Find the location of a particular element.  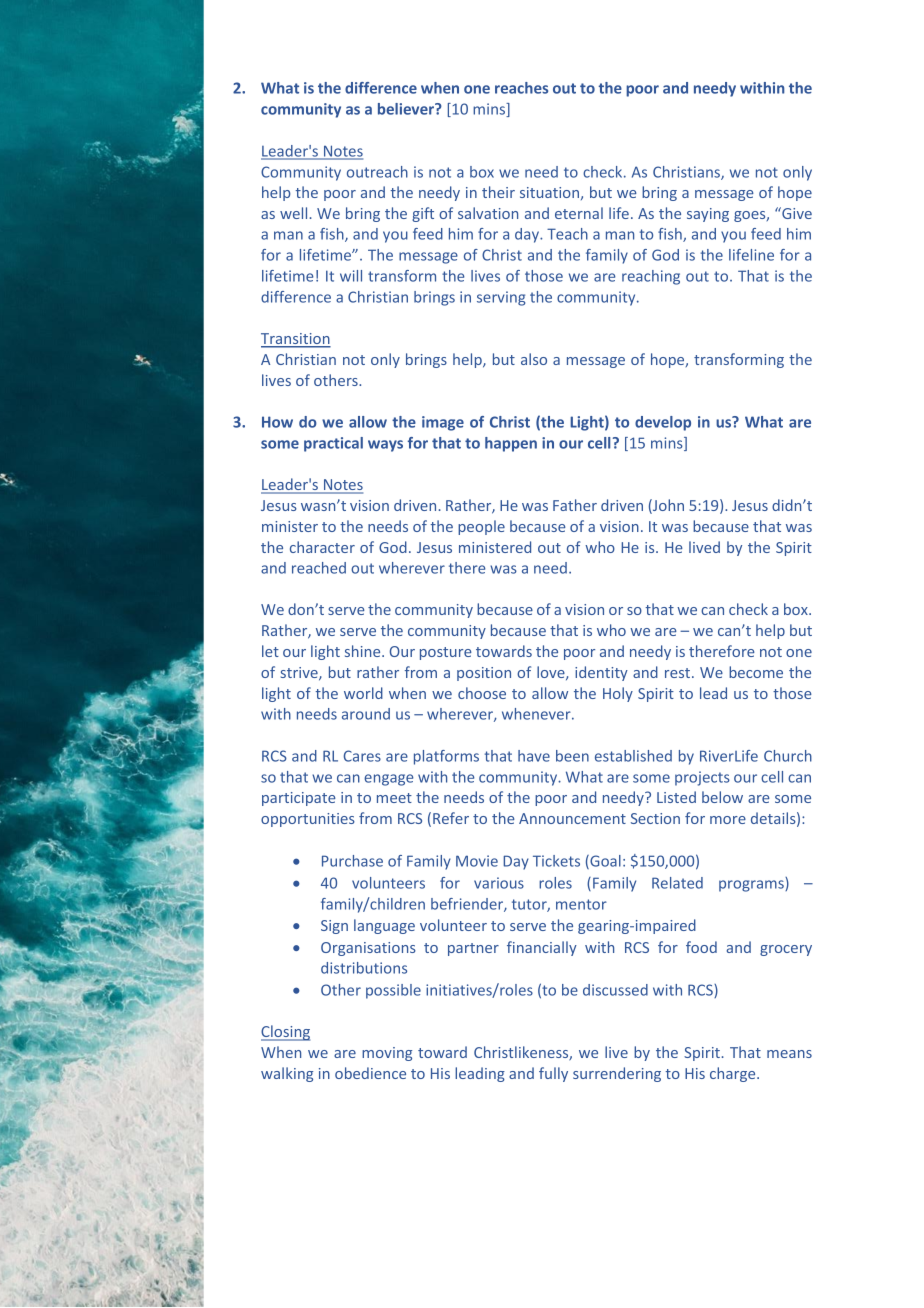

obedience is located at coordinates (370, 1073).
